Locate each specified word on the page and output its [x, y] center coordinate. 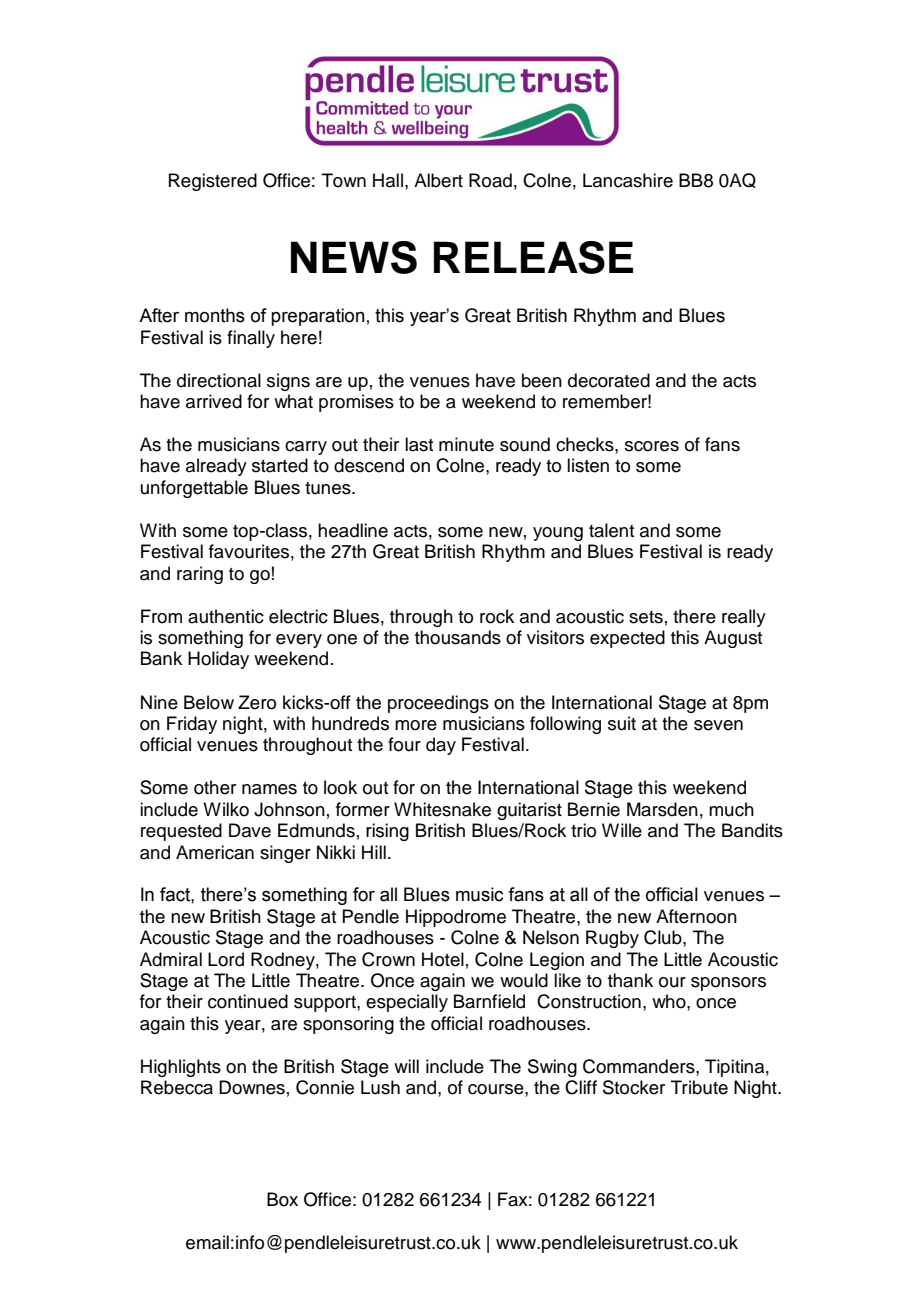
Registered [213, 182]
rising [387, 832]
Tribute [699, 1087]
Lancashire [628, 180]
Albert [438, 180]
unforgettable [194, 489]
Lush [380, 1087]
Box [282, 1199]
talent [611, 530]
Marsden [662, 809]
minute [466, 444]
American [215, 852]
